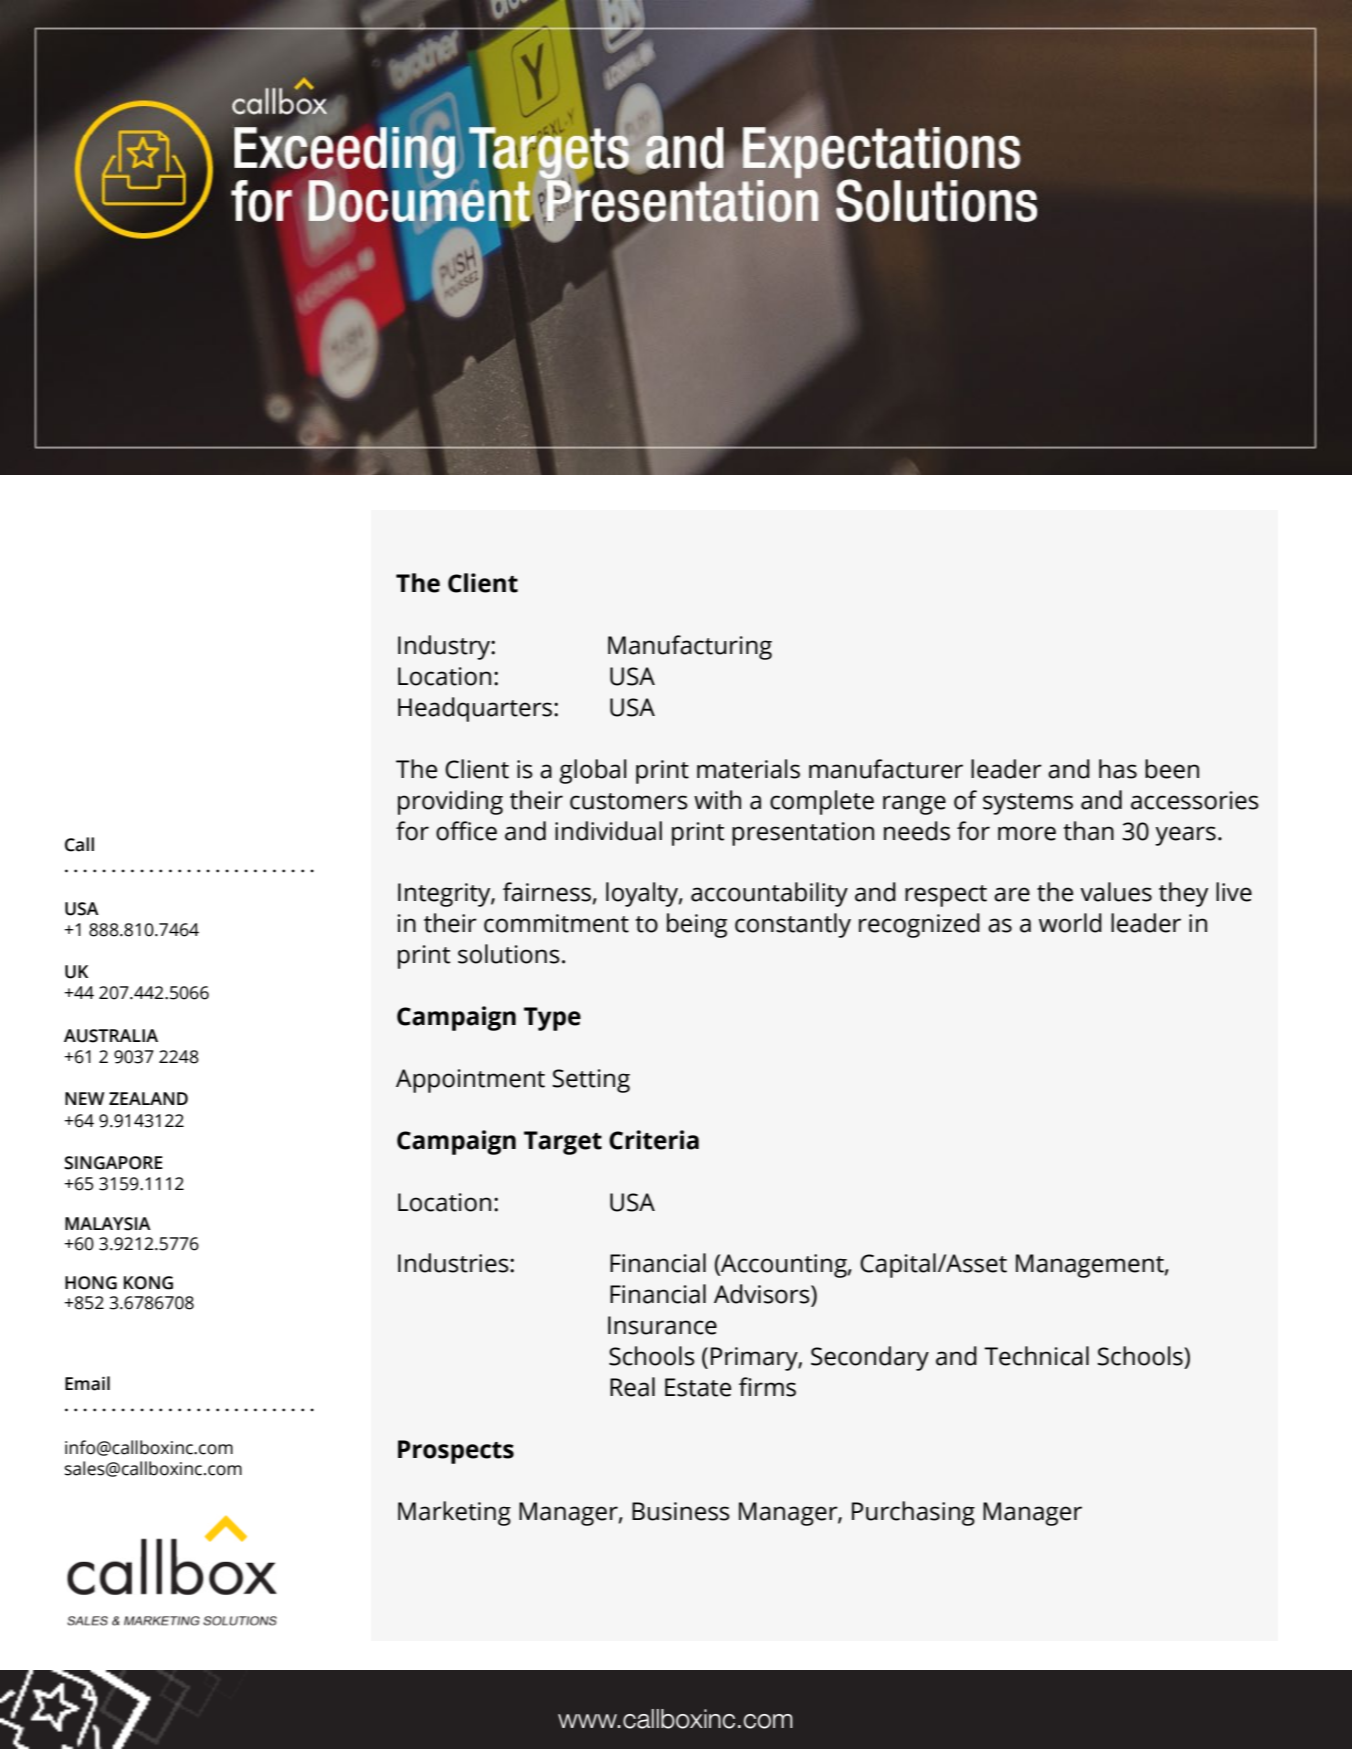 The height and width of the page is (1749, 1352). What do you see at coordinates (1036, 1356) in the page?
I see `Technical` at bounding box center [1036, 1356].
